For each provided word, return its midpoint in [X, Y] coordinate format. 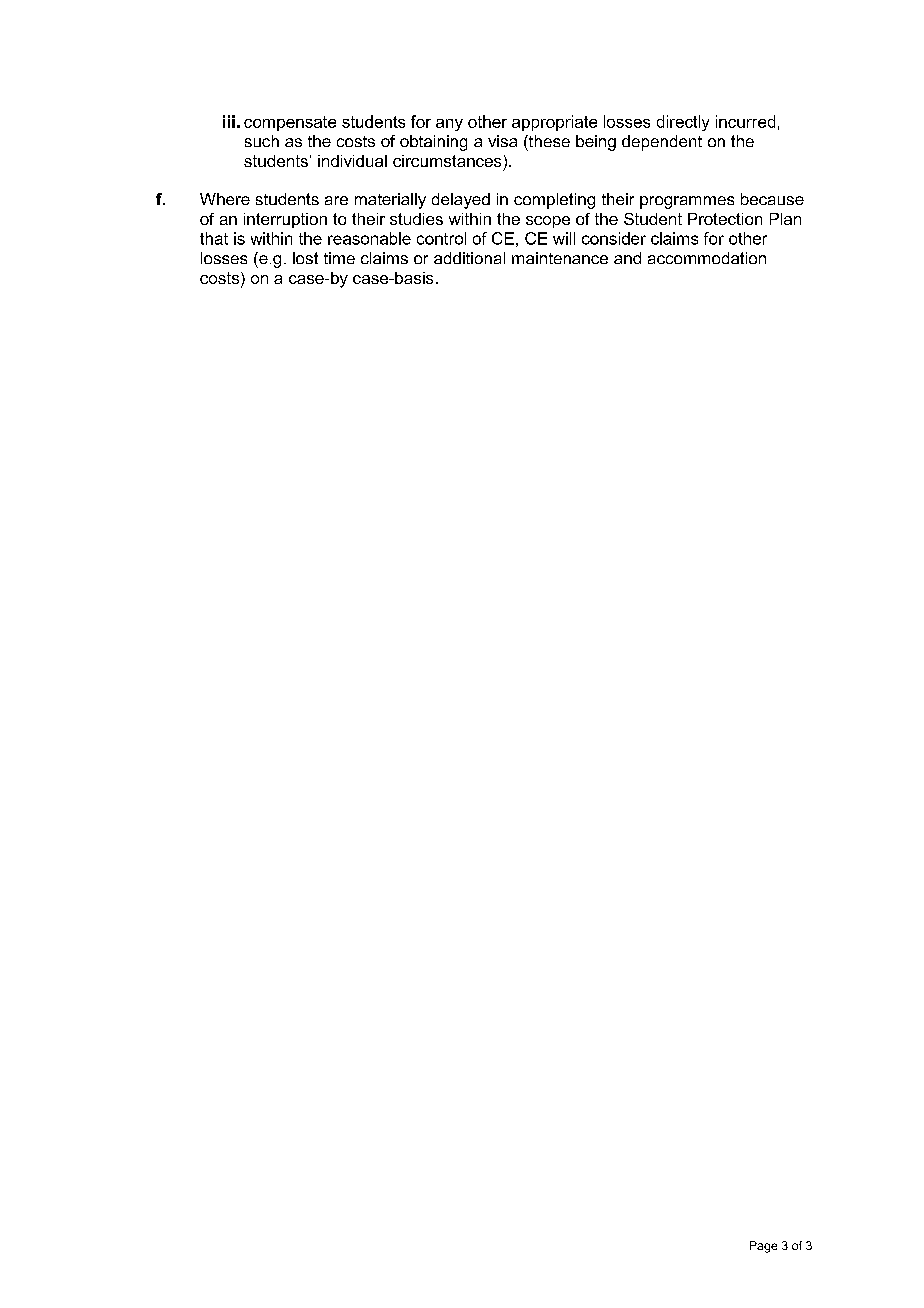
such [262, 141]
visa [502, 141]
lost [305, 258]
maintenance [560, 258]
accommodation [707, 258]
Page [763, 1247]
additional [469, 258]
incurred [745, 121]
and [627, 258]
